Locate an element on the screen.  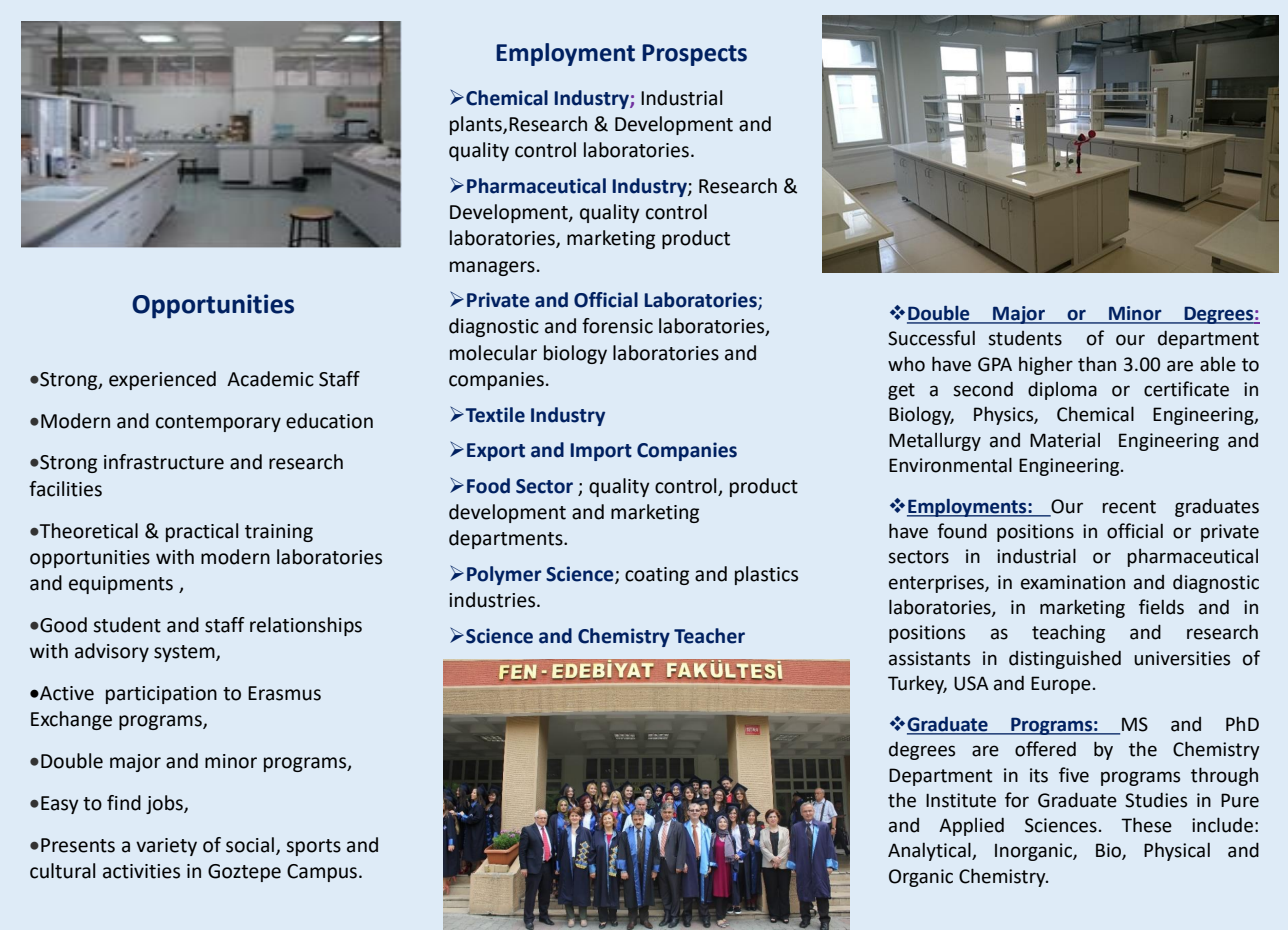
forensic is located at coordinates (617, 326).
